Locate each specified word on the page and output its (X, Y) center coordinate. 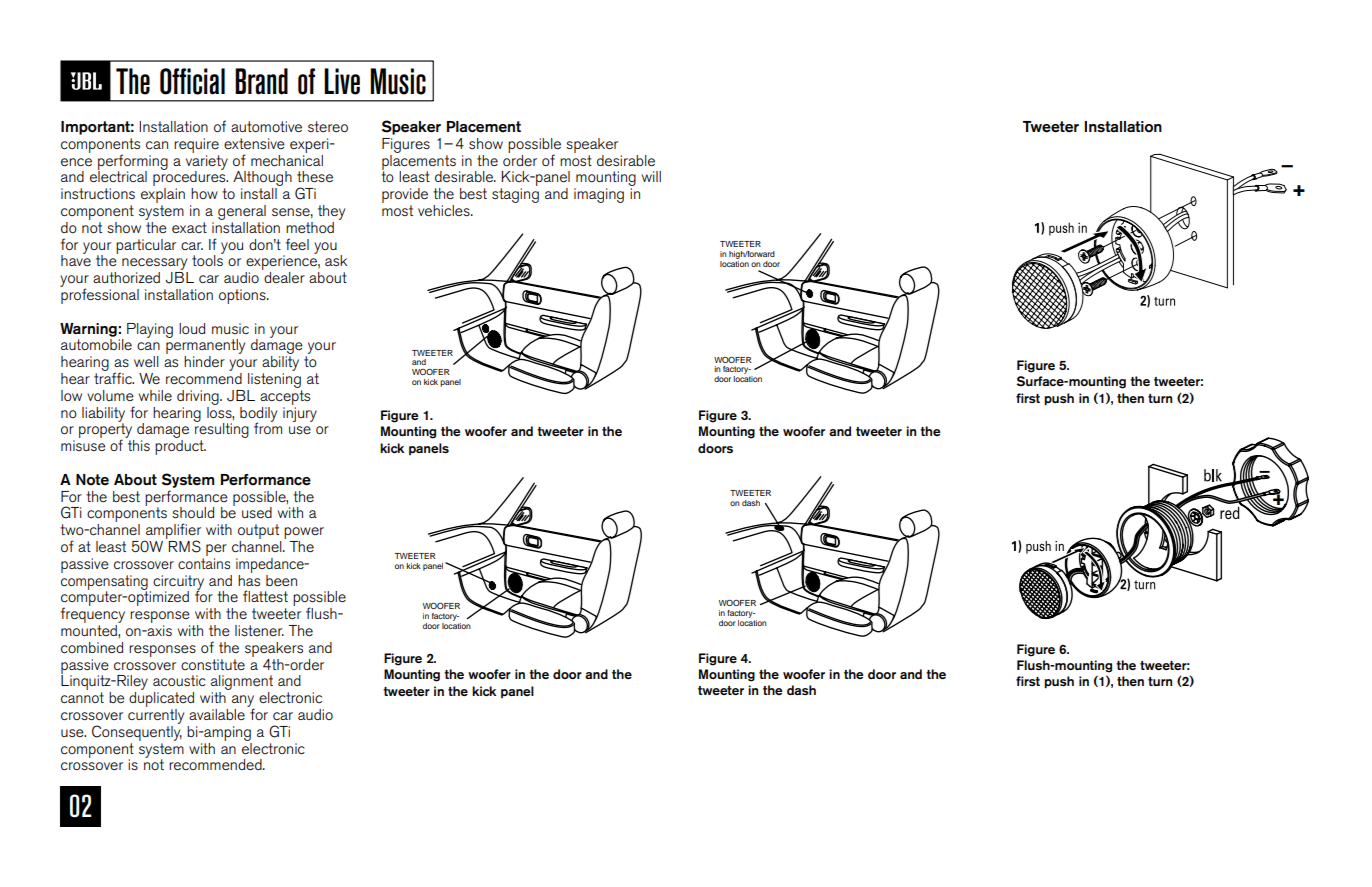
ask (336, 260)
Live (342, 81)
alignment (242, 684)
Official (192, 81)
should (193, 512)
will (651, 176)
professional (99, 295)
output (260, 533)
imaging (599, 195)
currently (156, 715)
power (304, 534)
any (243, 702)
